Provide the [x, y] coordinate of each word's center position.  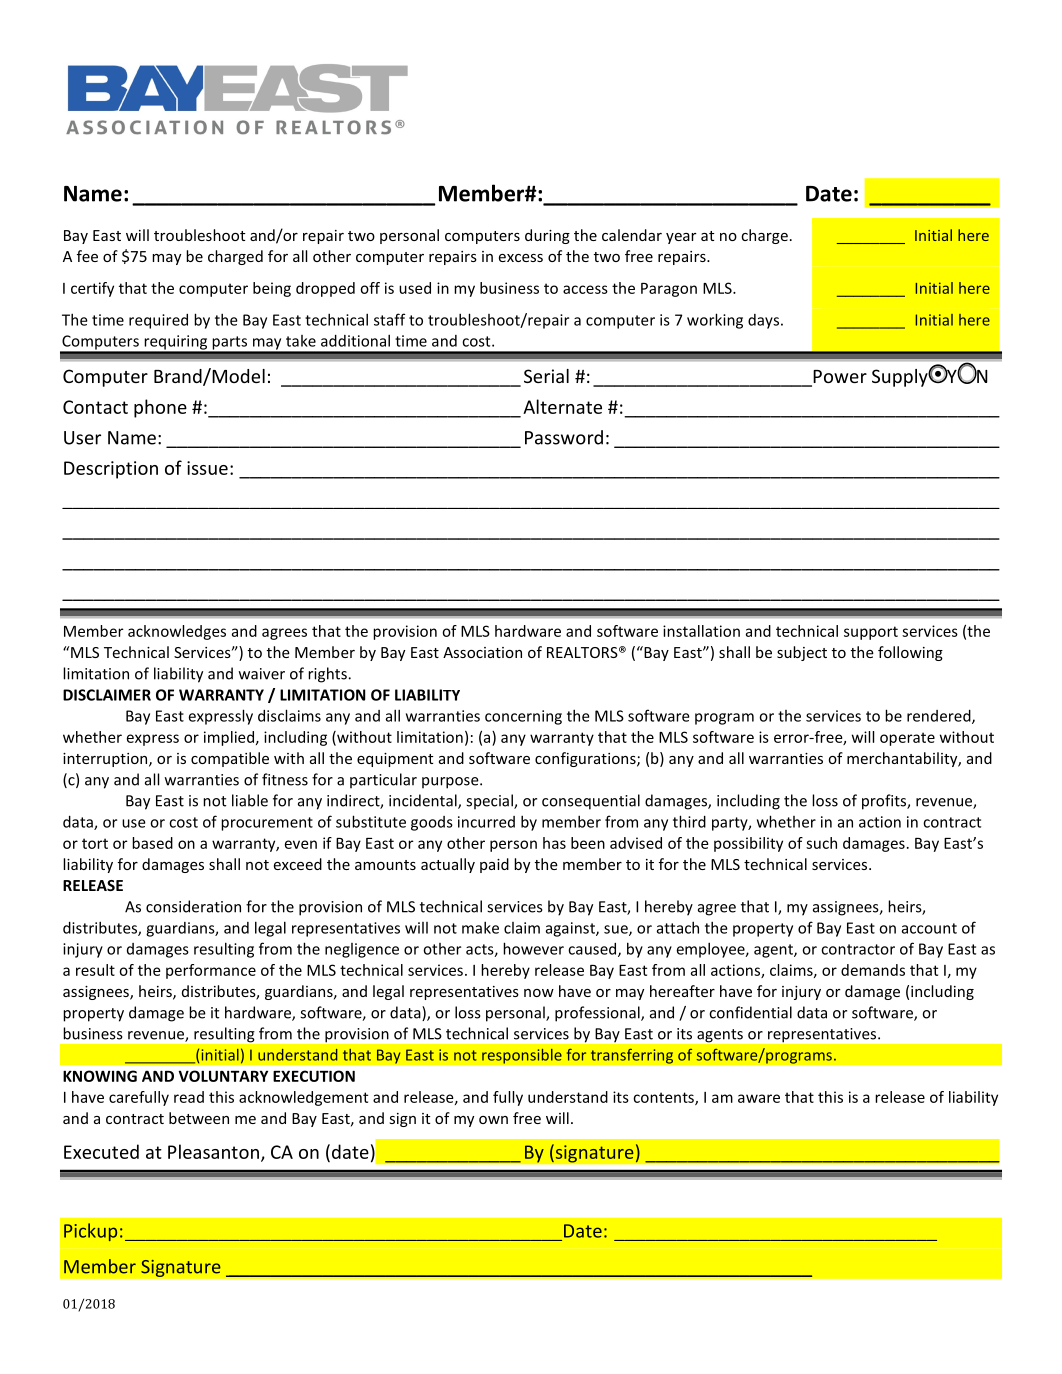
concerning [523, 717]
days [765, 321]
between [199, 1118]
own [493, 1120]
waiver [262, 674]
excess [521, 258]
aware [759, 1098]
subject [802, 653]
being [272, 289]
